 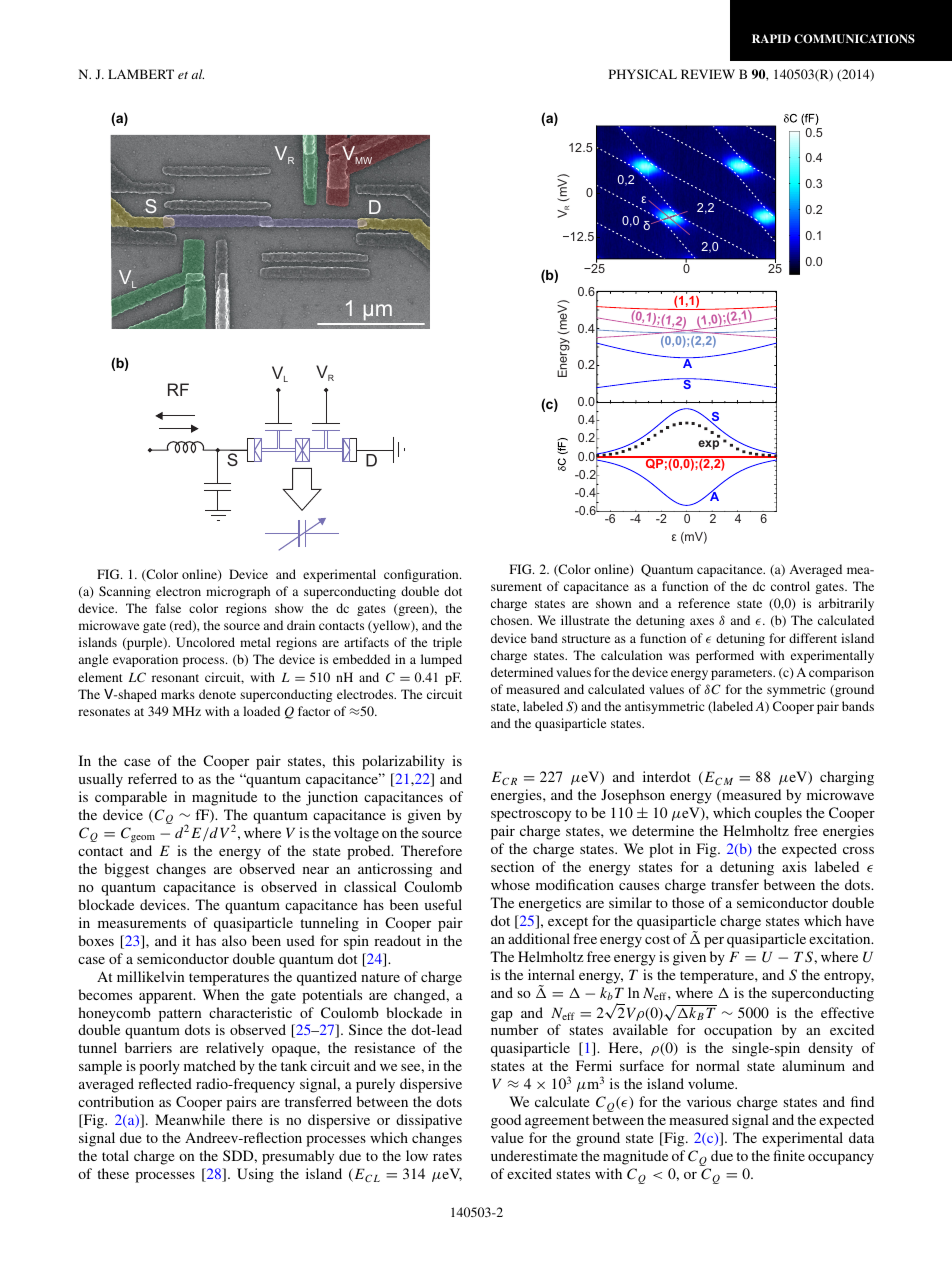 What do you see at coordinates (441, 660) in the page?
I see `lumped` at bounding box center [441, 660].
